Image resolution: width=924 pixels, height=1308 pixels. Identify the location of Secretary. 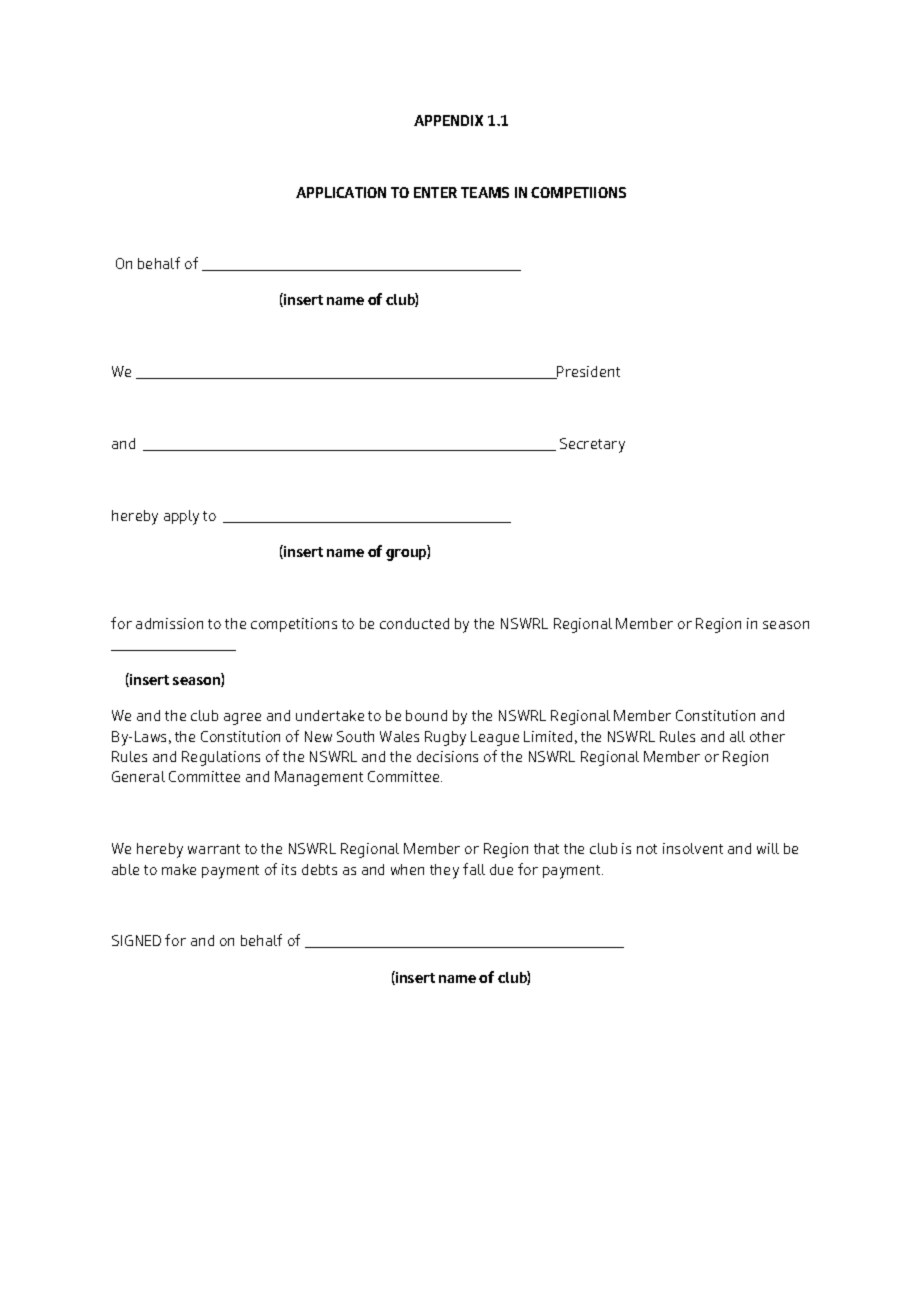
(592, 445).
